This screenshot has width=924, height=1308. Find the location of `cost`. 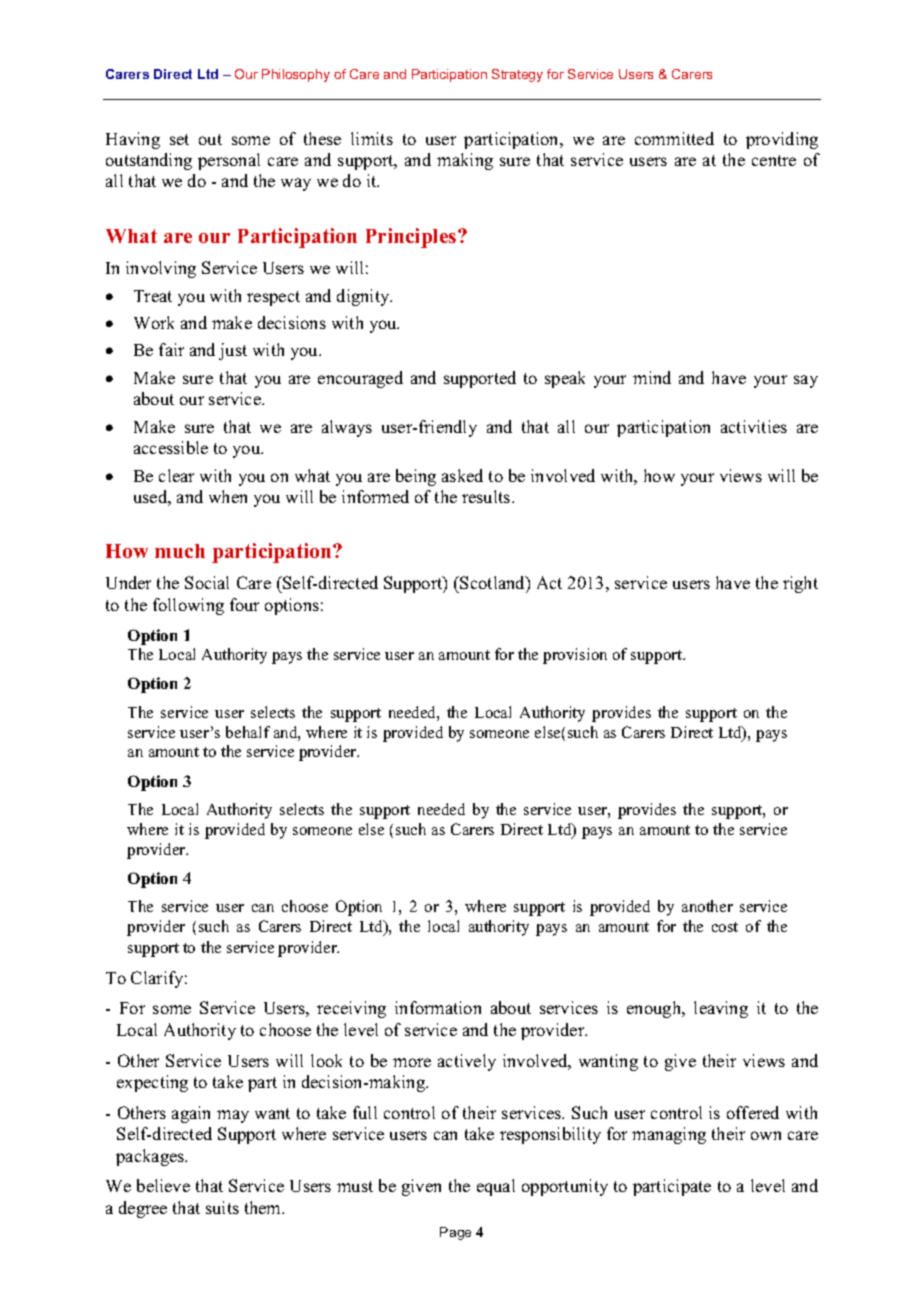

cost is located at coordinates (725, 927).
